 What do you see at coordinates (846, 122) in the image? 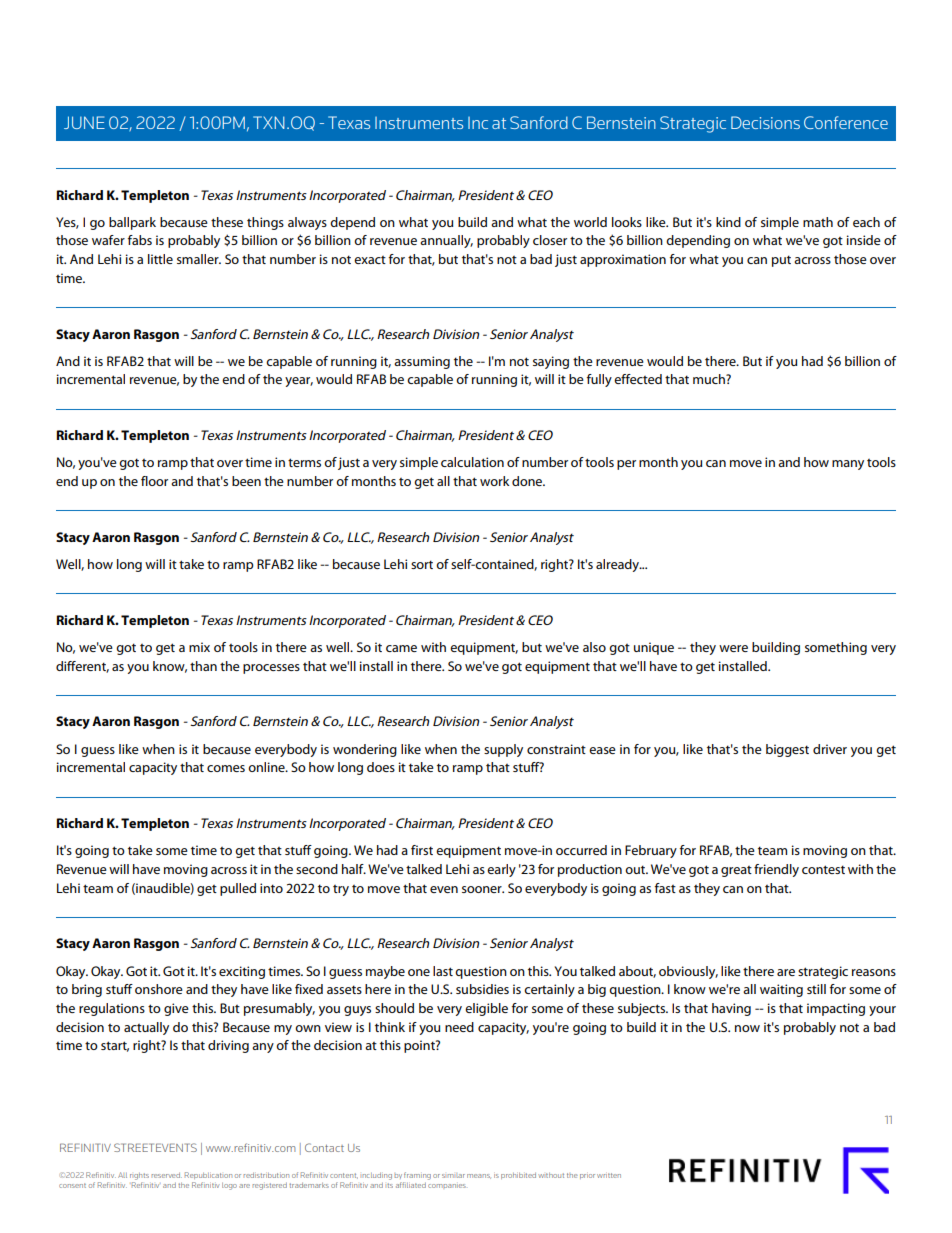
I see `Conference` at bounding box center [846, 122].
